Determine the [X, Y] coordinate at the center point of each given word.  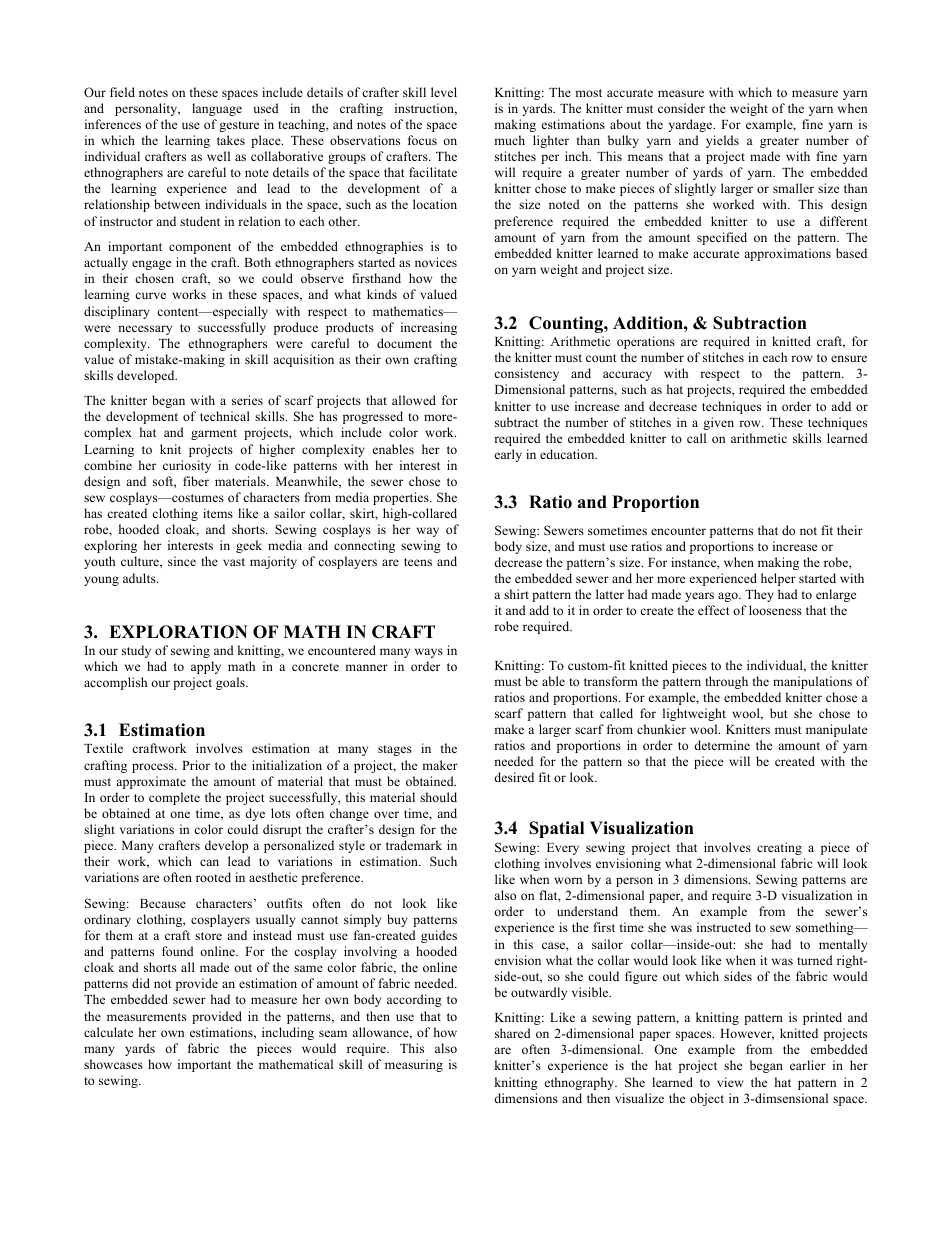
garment [214, 434]
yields [722, 141]
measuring [414, 1065]
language [217, 109]
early [508, 455]
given [718, 423]
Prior [196, 765]
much [509, 140]
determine [722, 745]
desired [514, 777]
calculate [108, 1032]
